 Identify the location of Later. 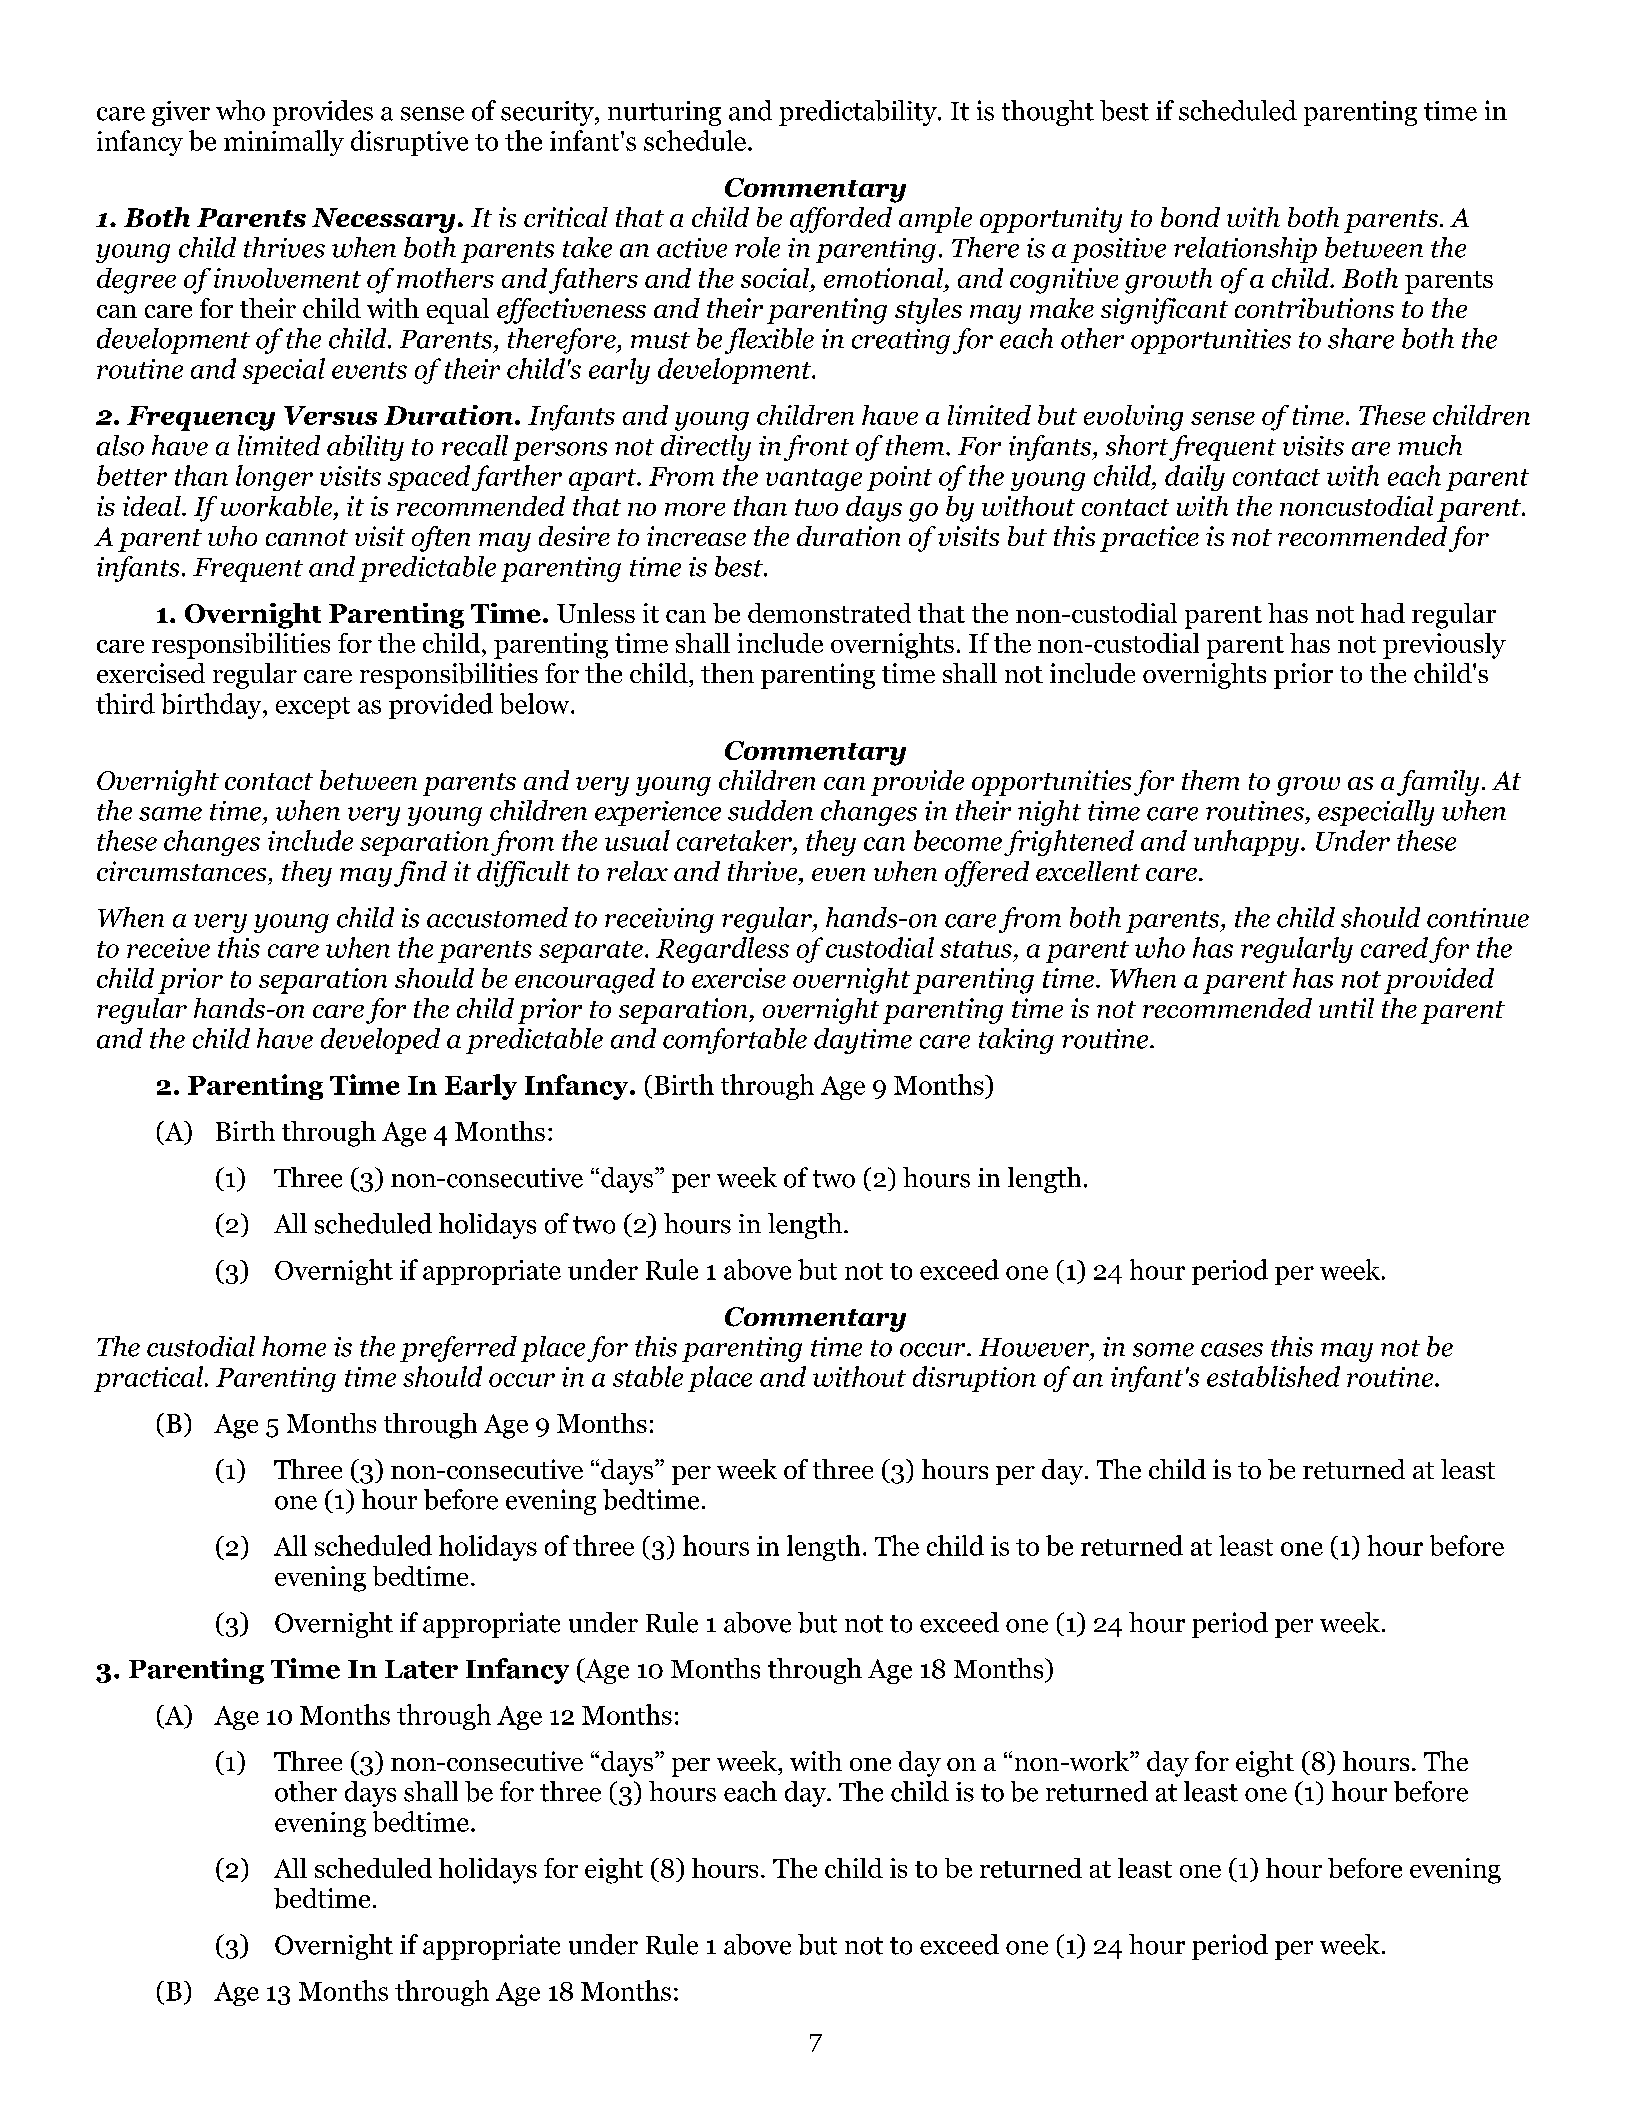
(421, 1669).
